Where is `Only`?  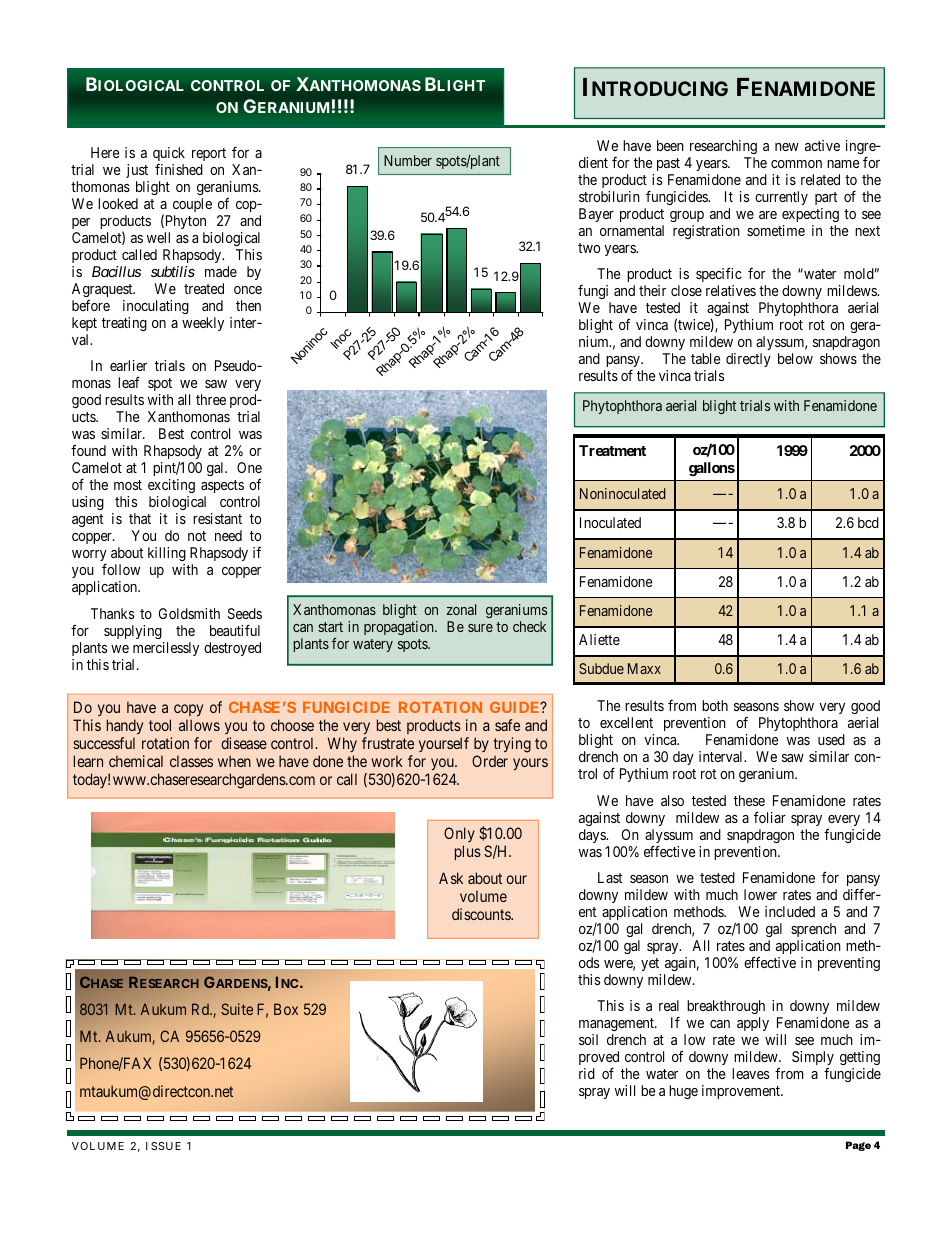 Only is located at coordinates (459, 836).
